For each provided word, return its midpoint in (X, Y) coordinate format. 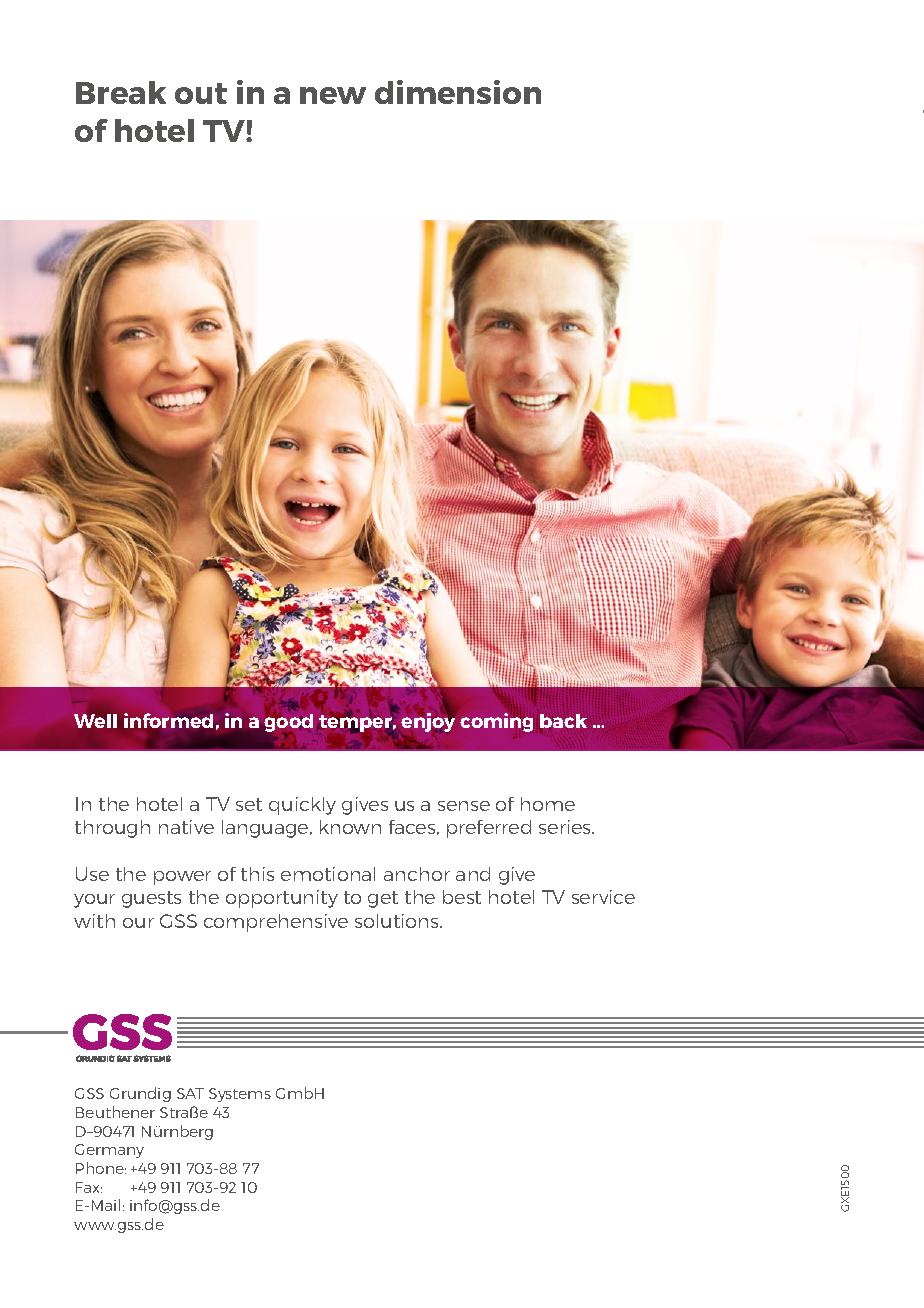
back (563, 722)
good (288, 724)
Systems (240, 1095)
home (548, 804)
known (350, 827)
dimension (458, 92)
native (186, 827)
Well (95, 721)
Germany (109, 1151)
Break (121, 92)
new (333, 95)
